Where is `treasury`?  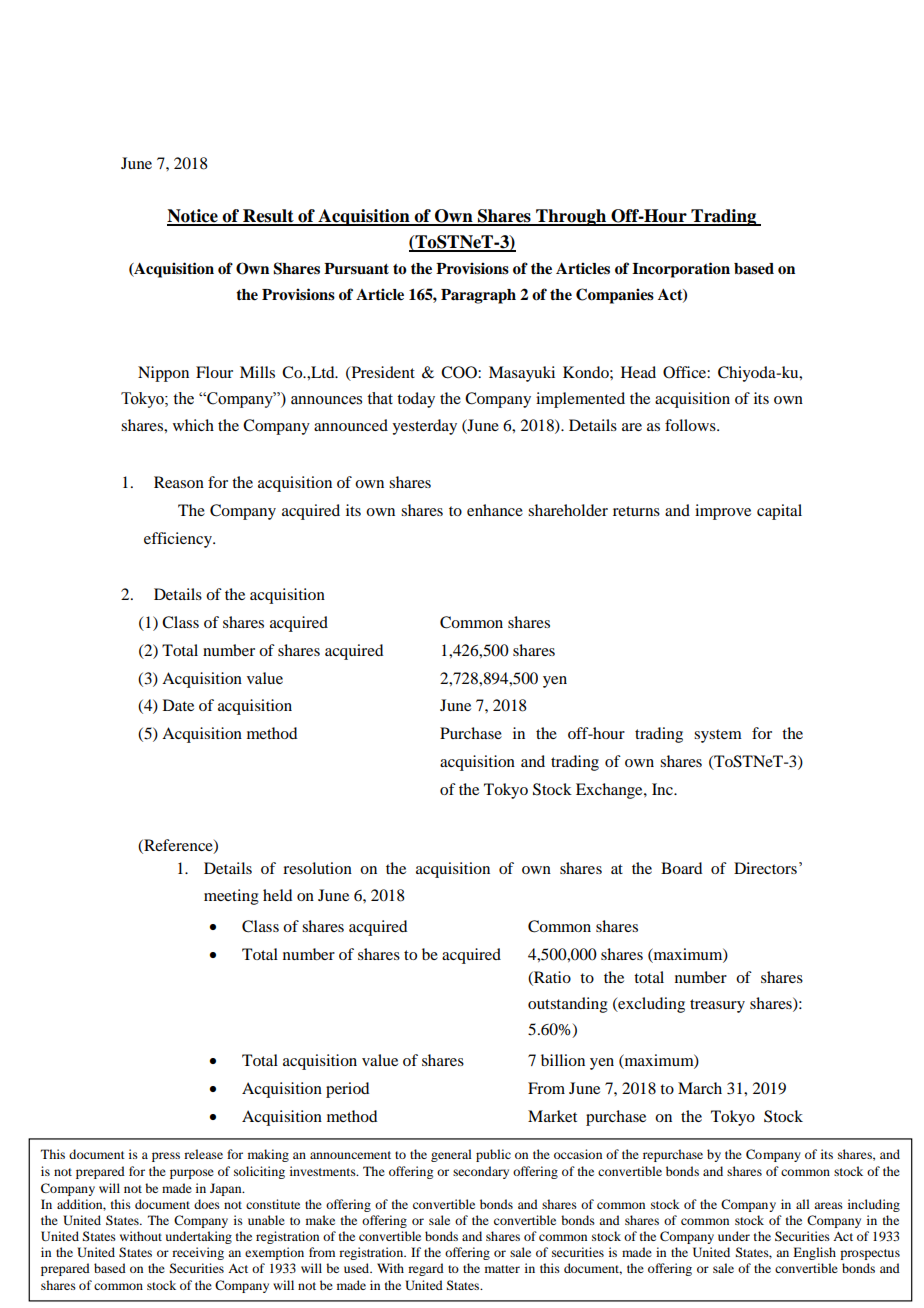
treasury is located at coordinates (717, 1006).
